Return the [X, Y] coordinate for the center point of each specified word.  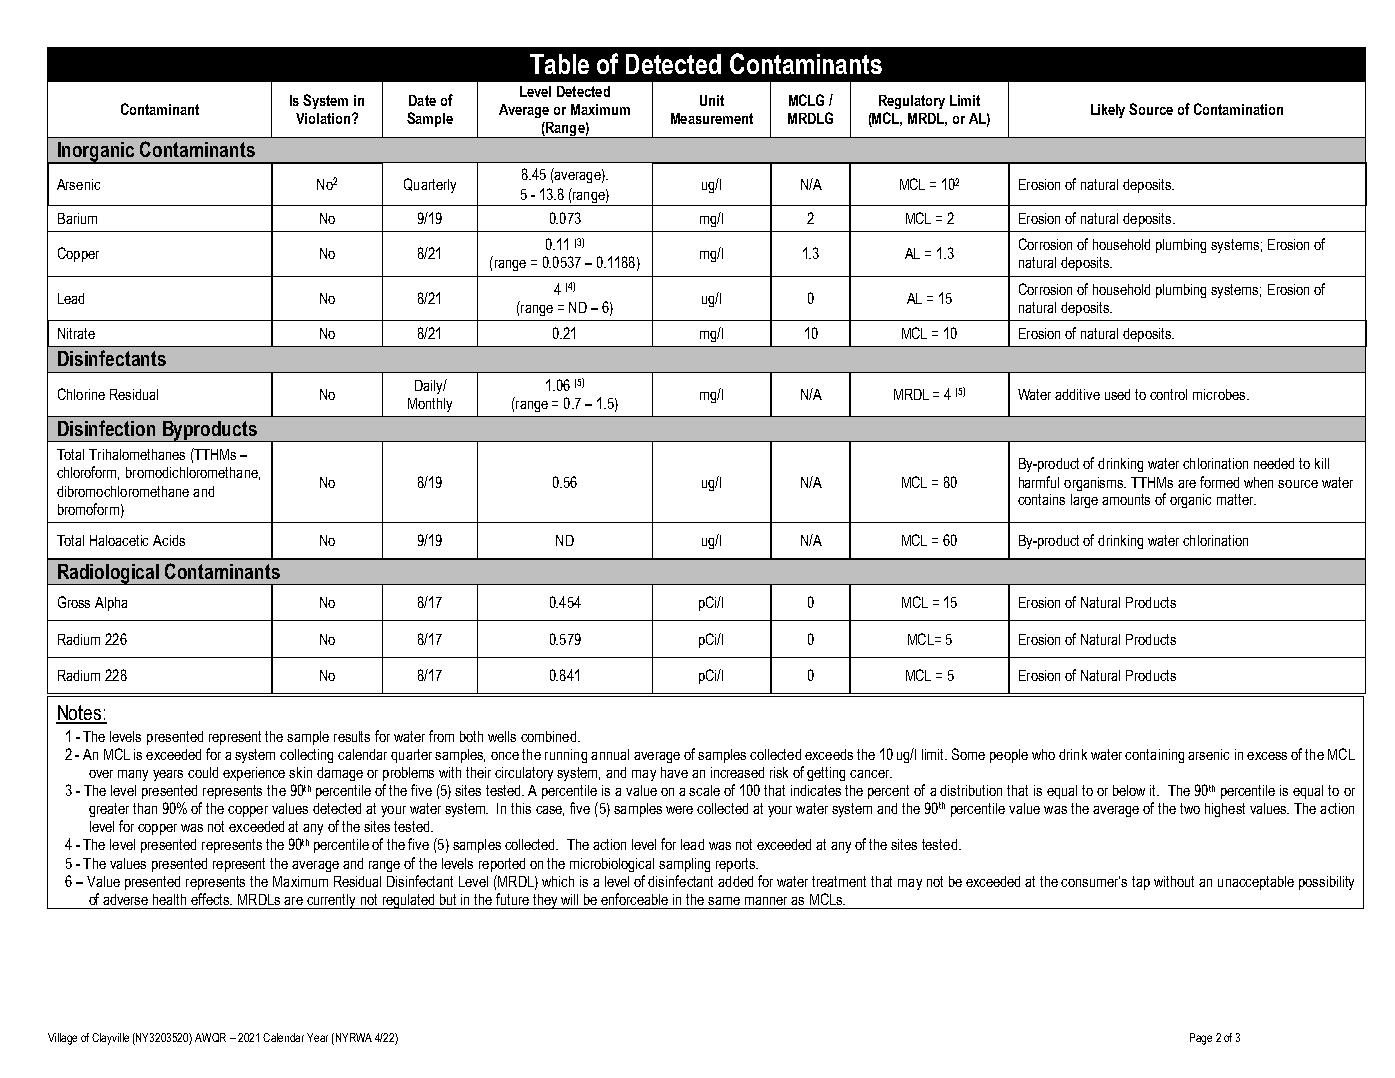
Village [62, 1039]
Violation [323, 118]
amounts [1126, 499]
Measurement [712, 118]
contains [1041, 499]
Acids [169, 540]
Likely [1108, 111]
